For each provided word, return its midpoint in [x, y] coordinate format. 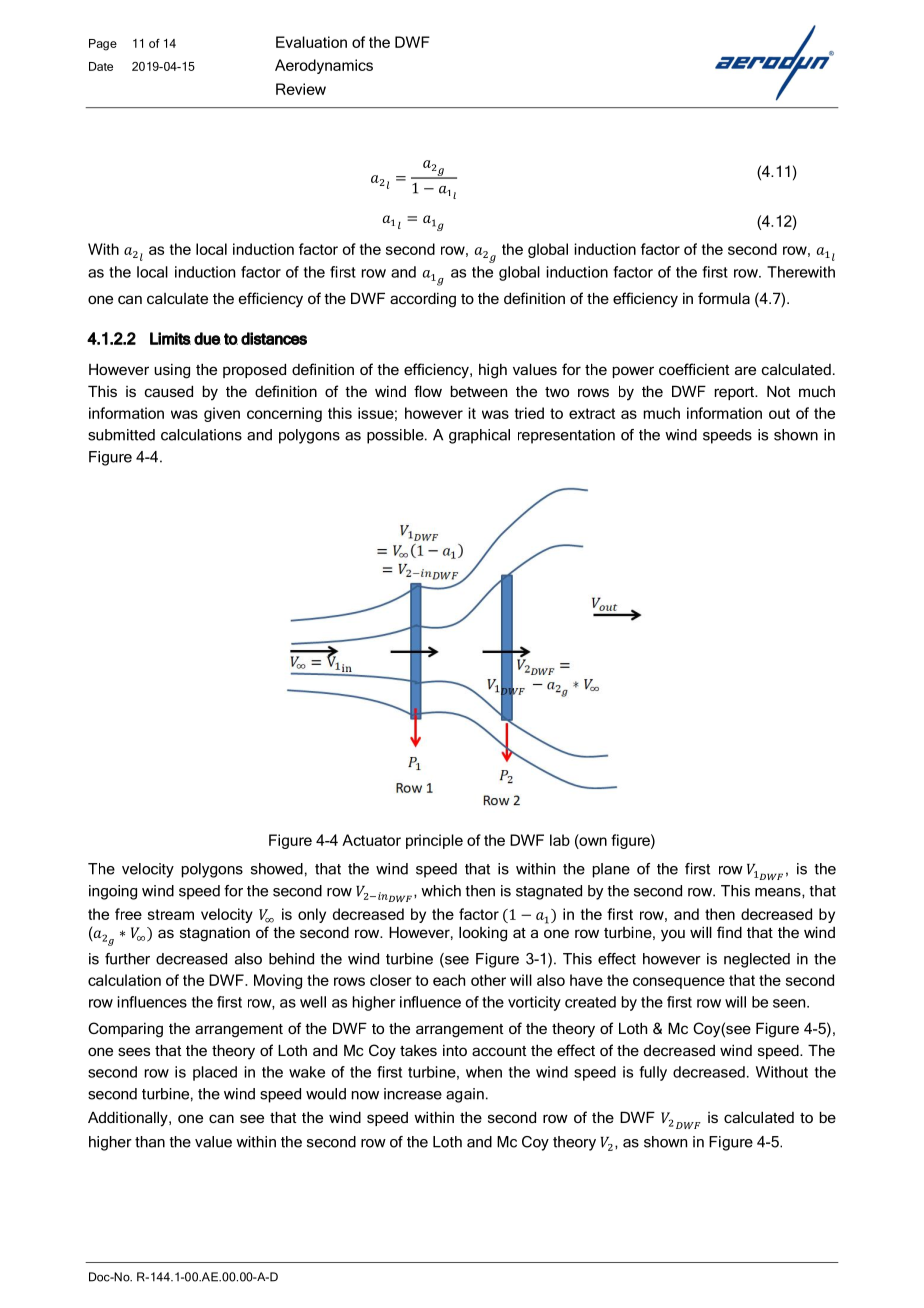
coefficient [694, 369]
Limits [170, 338]
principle [434, 841]
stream [171, 914]
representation [566, 436]
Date [101, 66]
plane [611, 870]
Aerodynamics [324, 66]
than [150, 1142]
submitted [121, 435]
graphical [479, 436]
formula [724, 298]
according [423, 300]
